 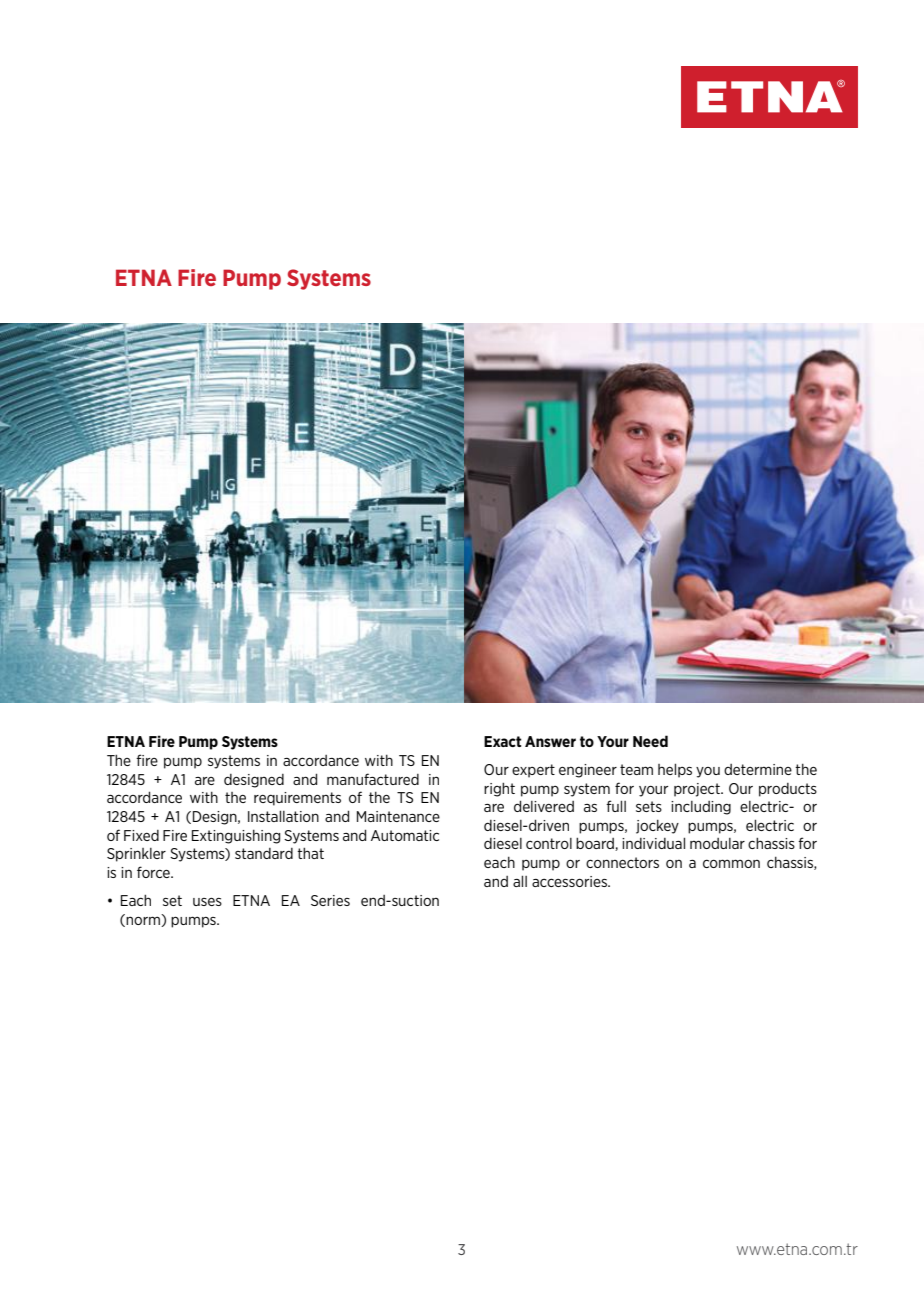 What do you see at coordinates (701, 808) in the page?
I see `including` at bounding box center [701, 808].
